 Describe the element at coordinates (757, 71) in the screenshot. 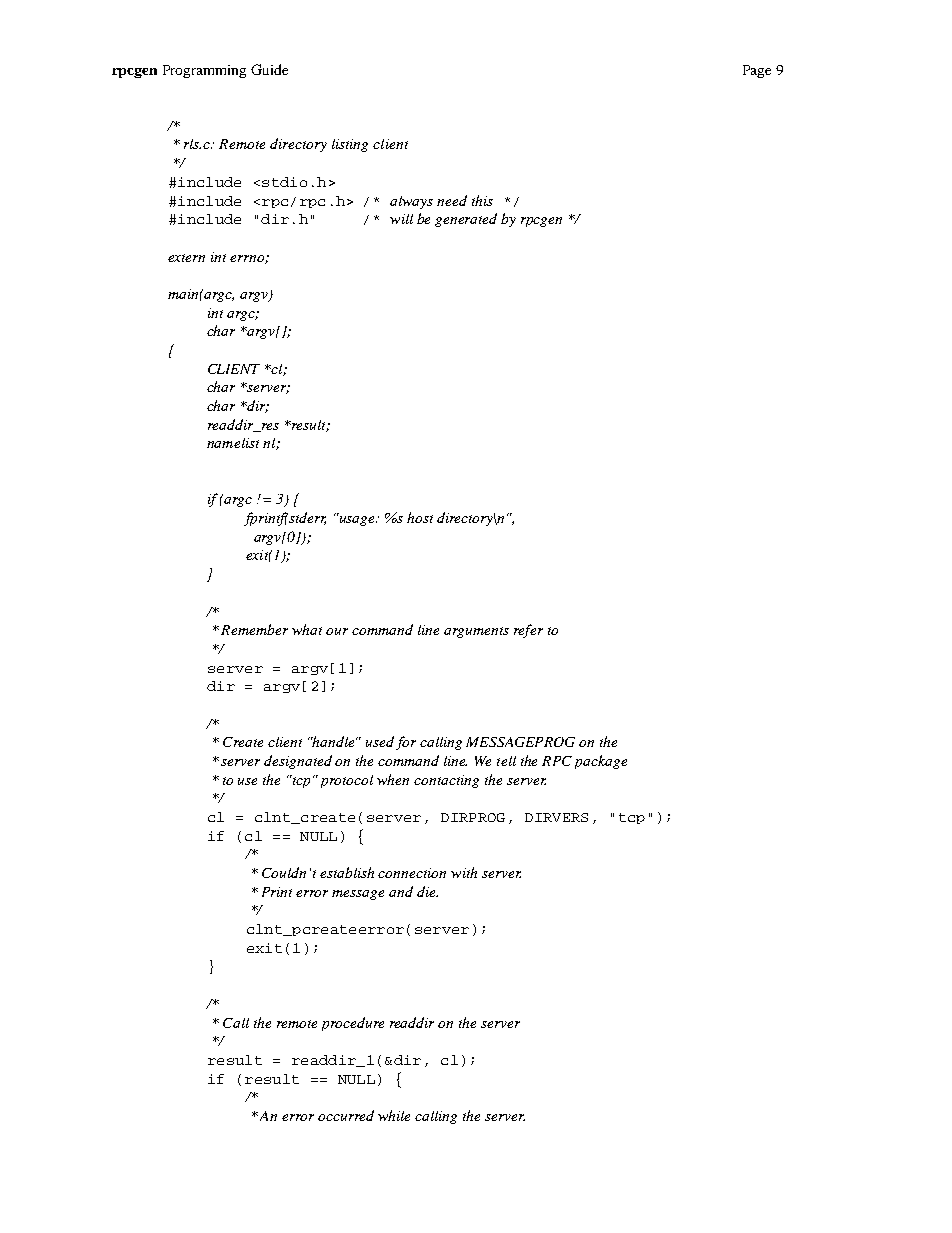

I see `Page` at that location.
